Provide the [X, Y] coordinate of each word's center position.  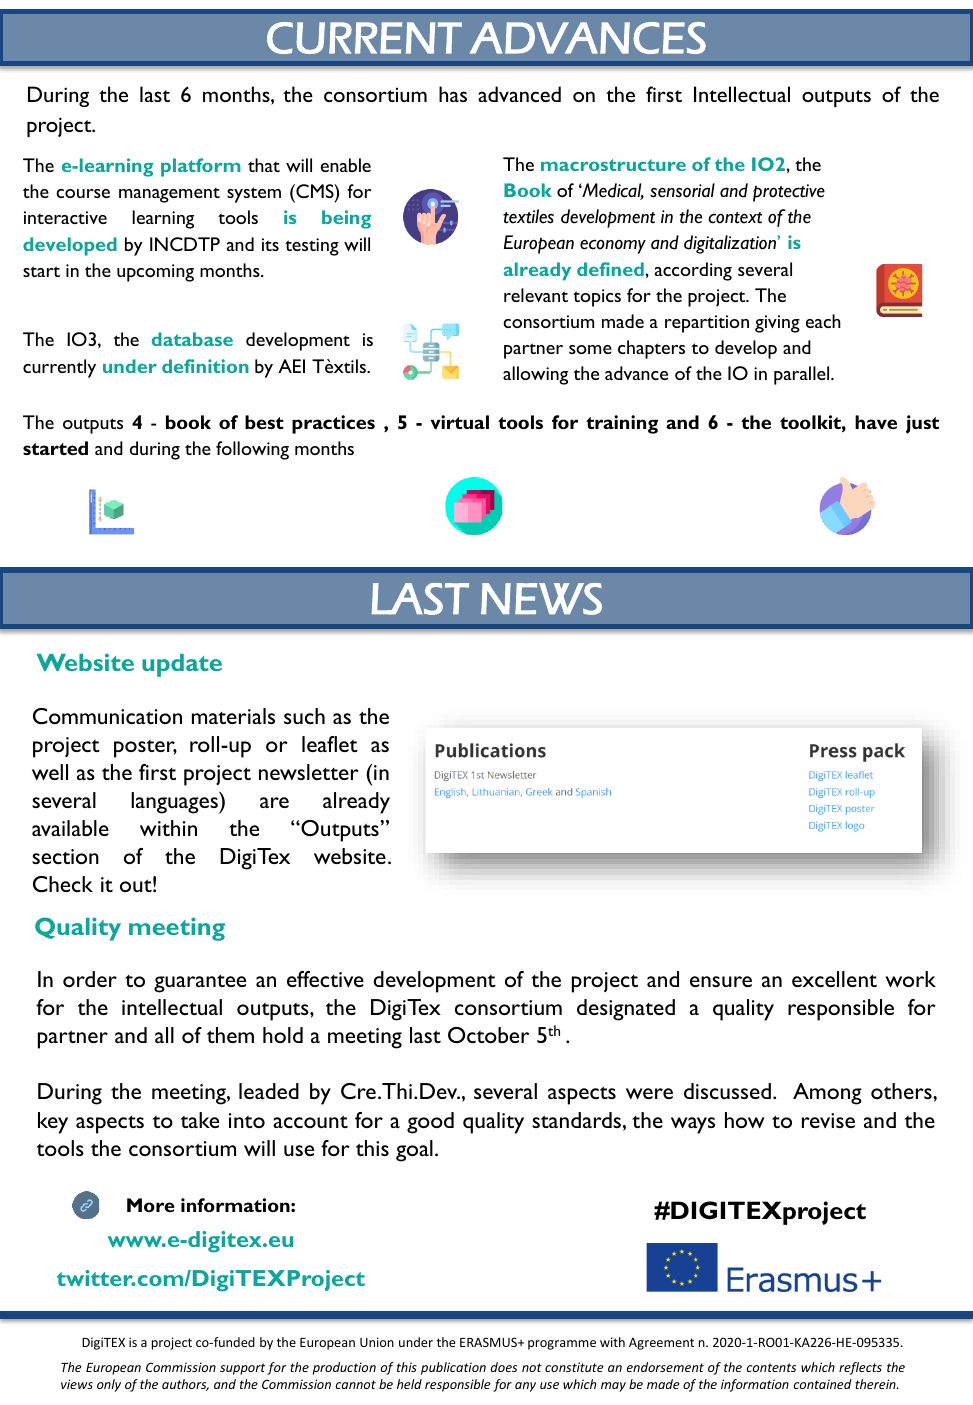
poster [145, 749]
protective [789, 193]
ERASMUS [489, 1342]
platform [200, 167]
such [304, 716]
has [453, 94]
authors [185, 1385]
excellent [834, 979]
